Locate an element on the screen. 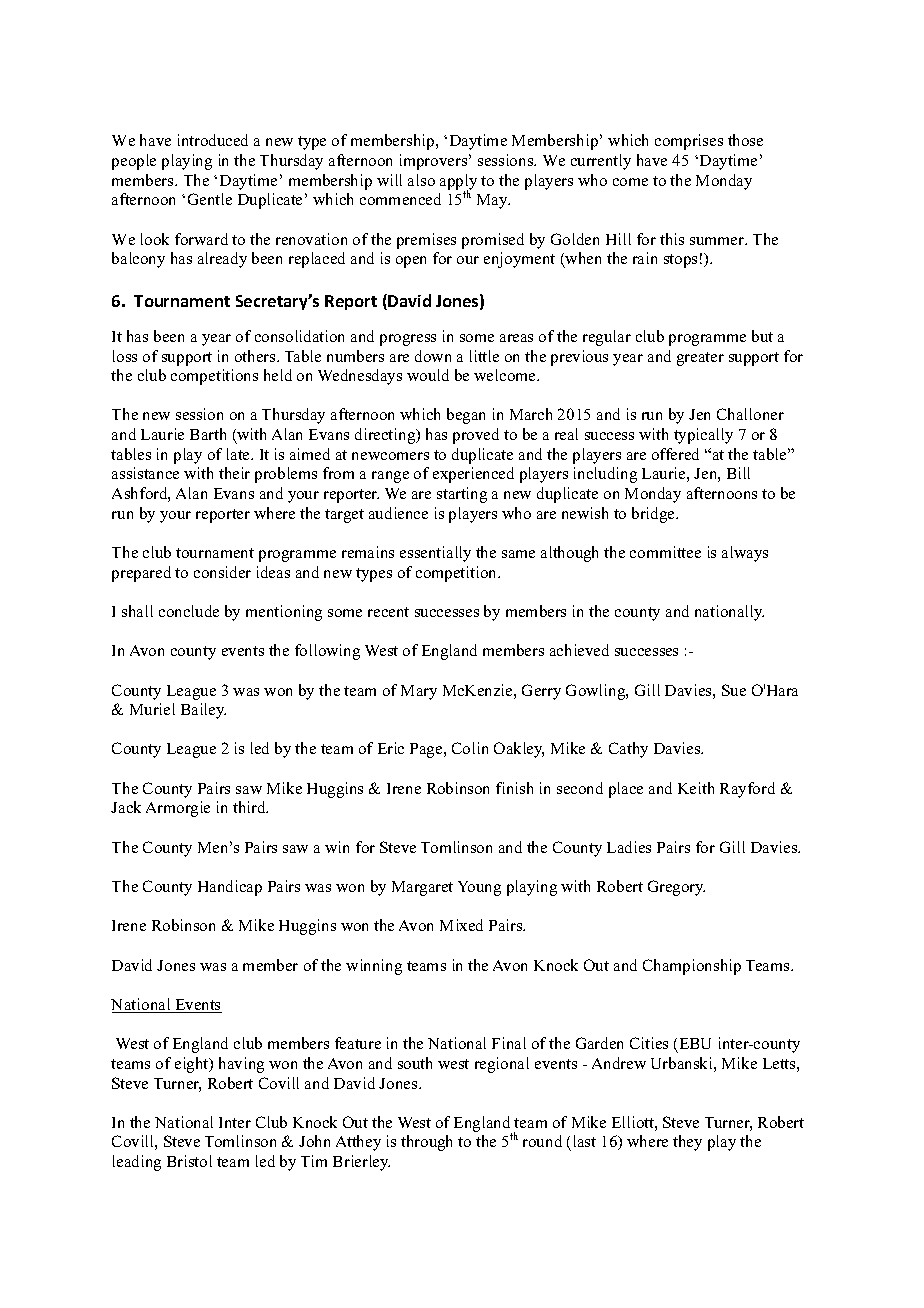 This screenshot has height=1308, width=924. comprises is located at coordinates (689, 142).
